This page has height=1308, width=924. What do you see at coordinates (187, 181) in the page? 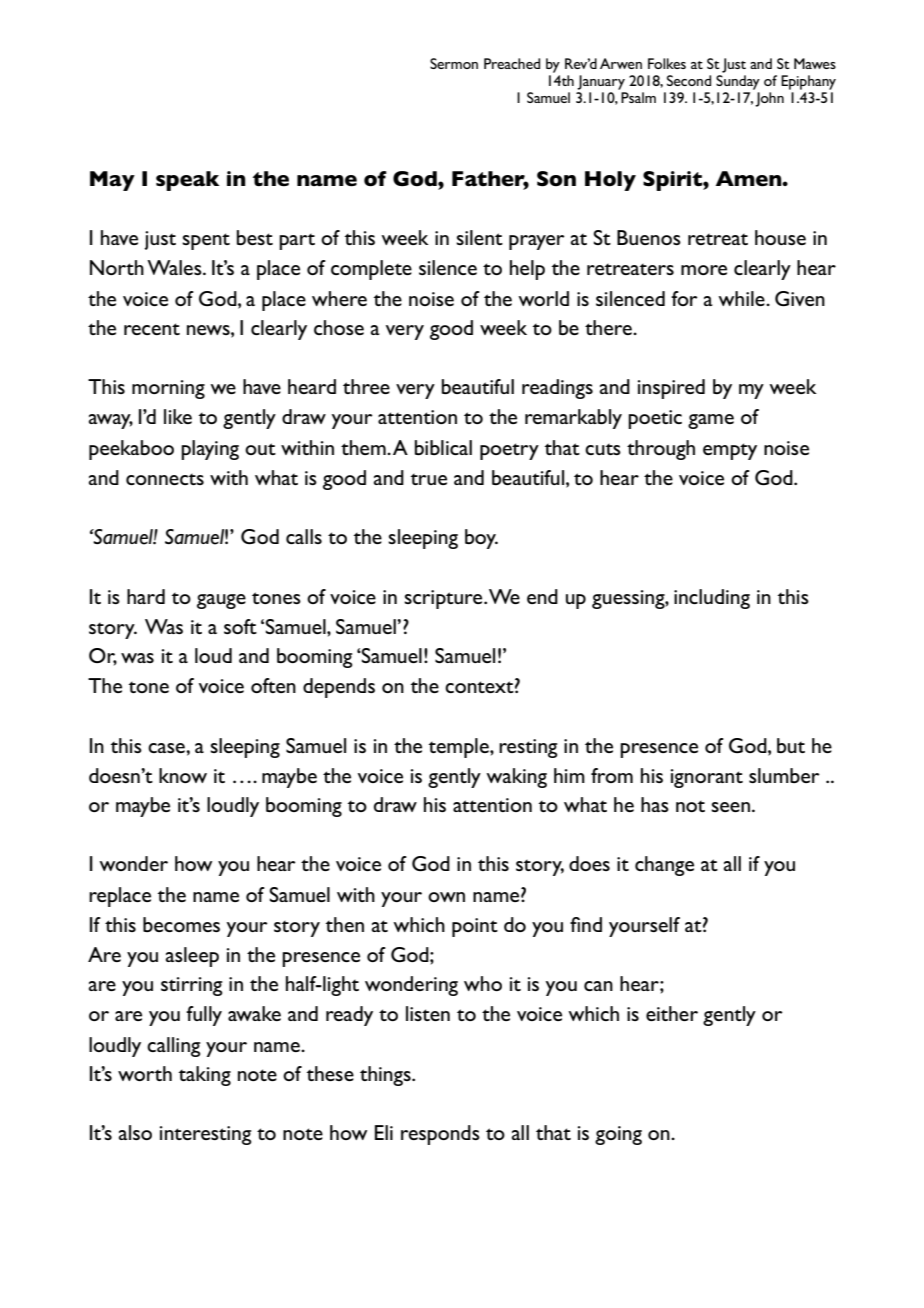
I see `speak` at bounding box center [187, 181].
